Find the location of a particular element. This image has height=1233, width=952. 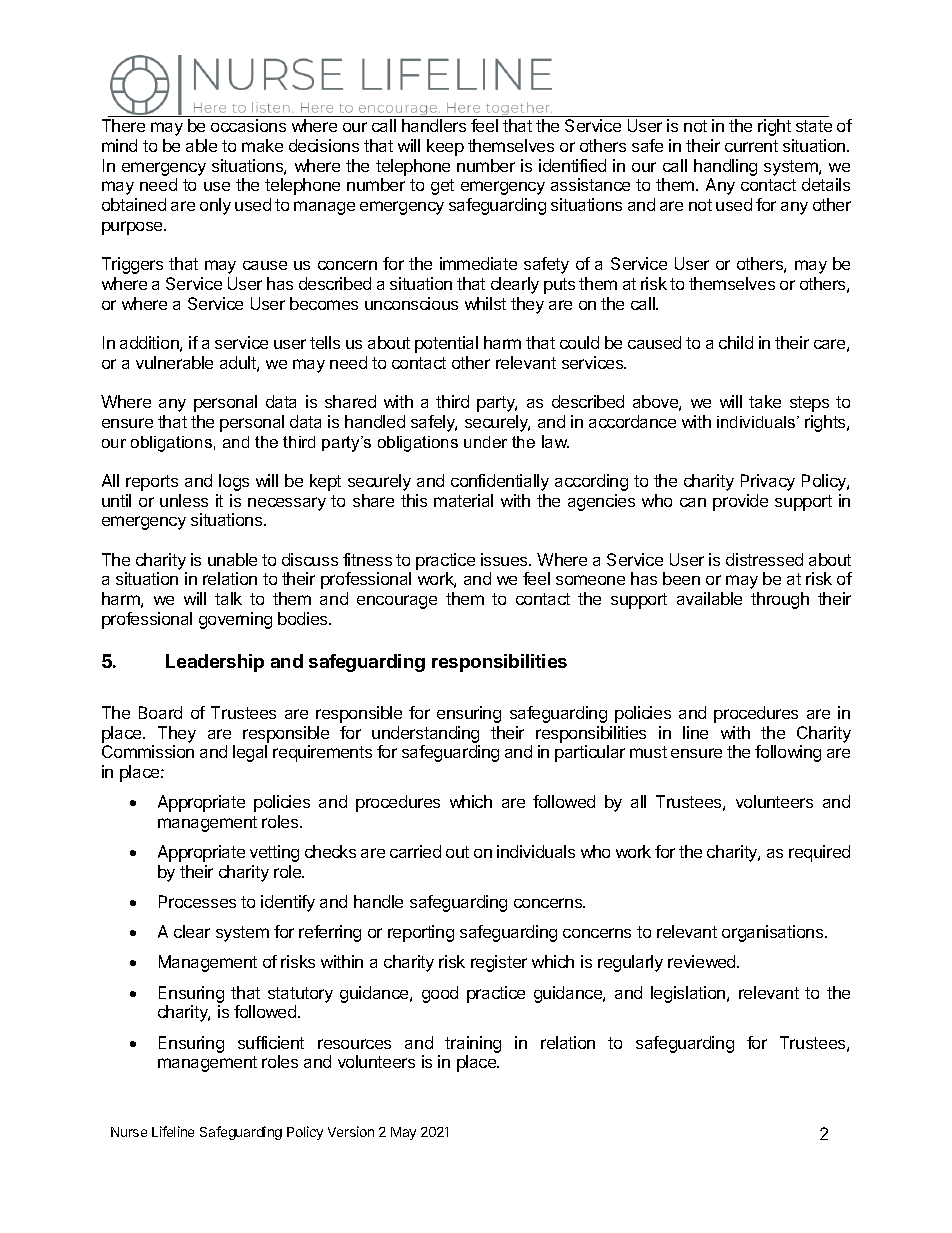

Nurse is located at coordinates (129, 1132).
